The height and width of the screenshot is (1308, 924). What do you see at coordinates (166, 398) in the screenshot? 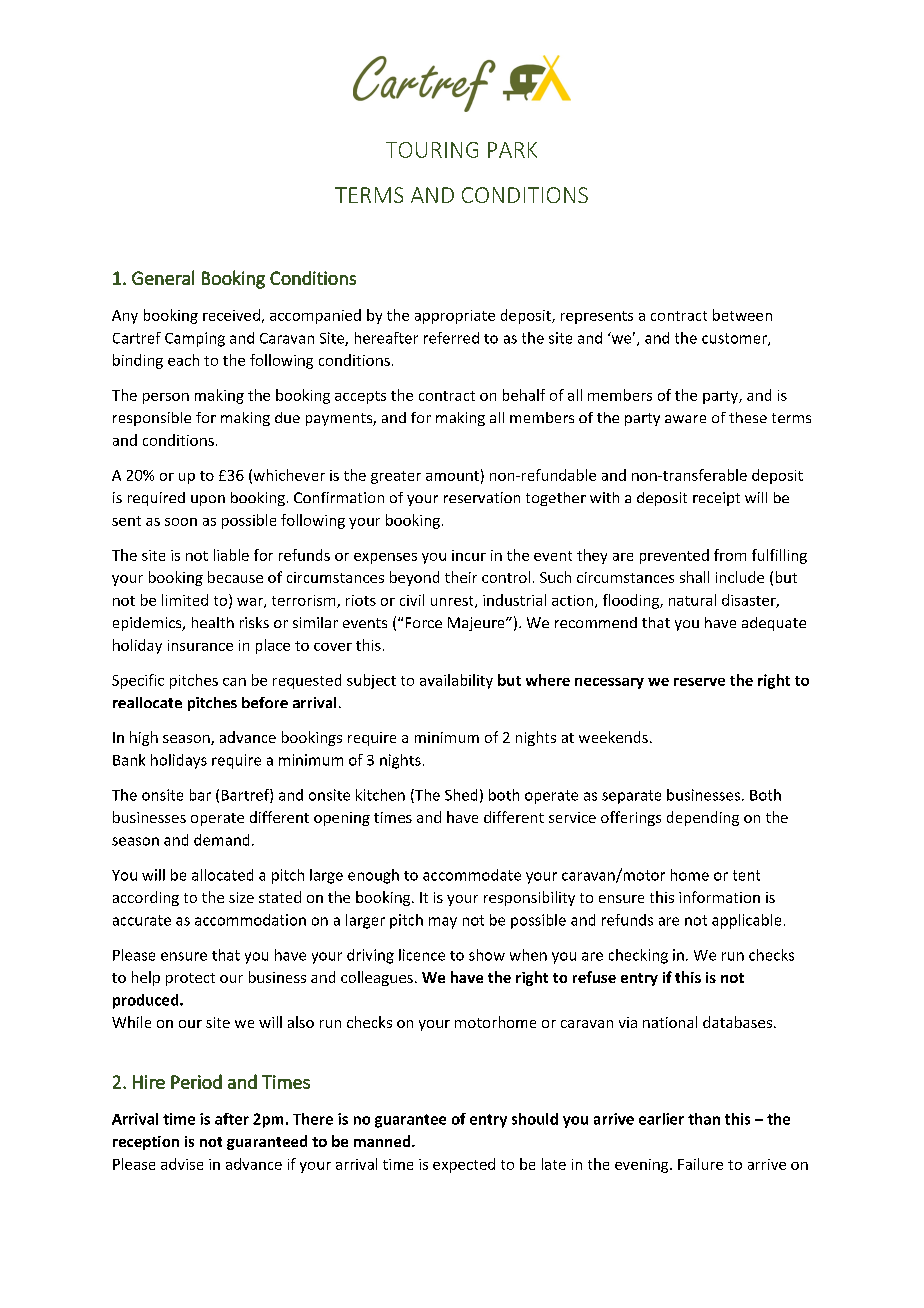
I see `person` at bounding box center [166, 398].
